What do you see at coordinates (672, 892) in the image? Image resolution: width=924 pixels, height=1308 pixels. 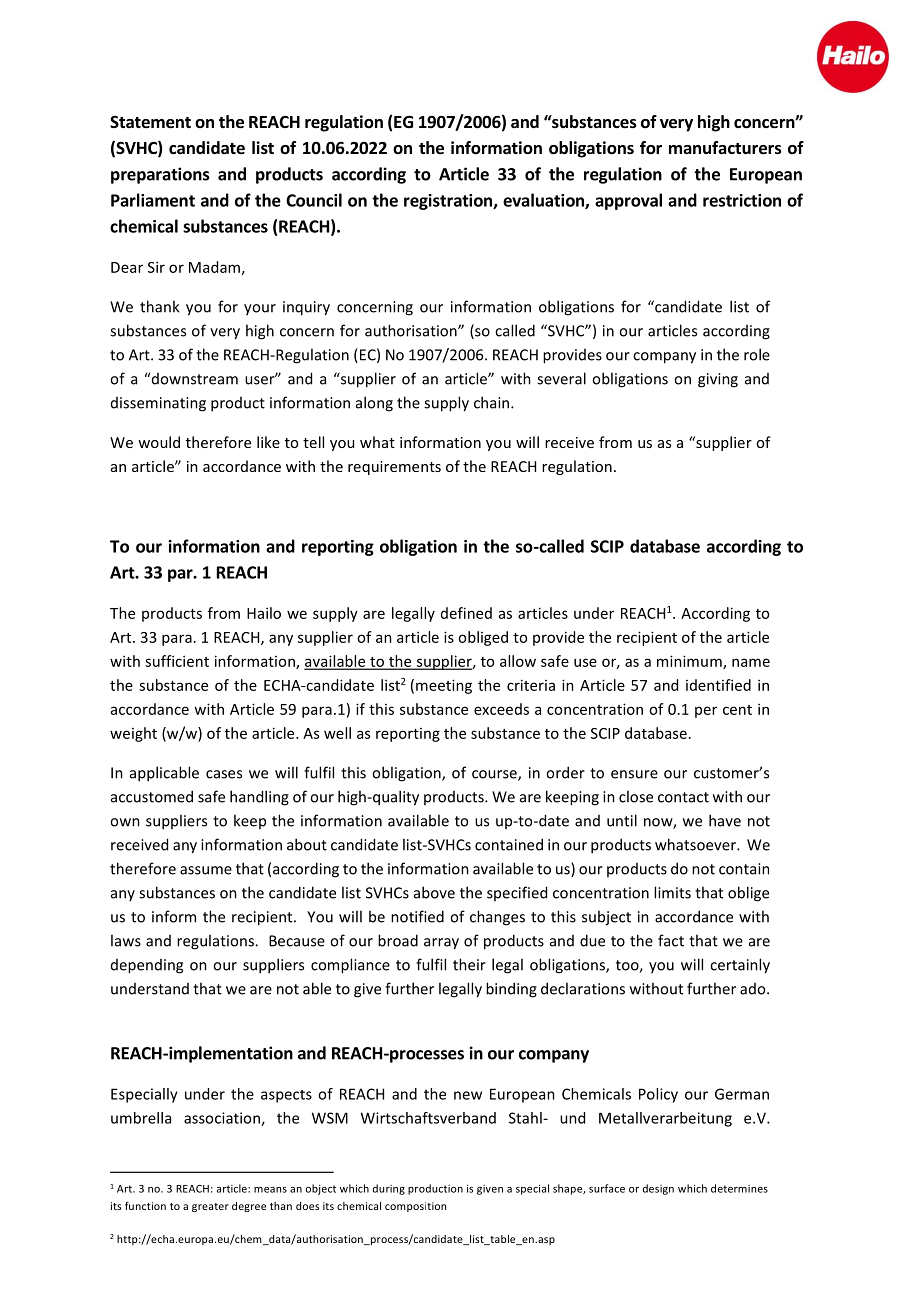 I see `limits` at bounding box center [672, 892].
